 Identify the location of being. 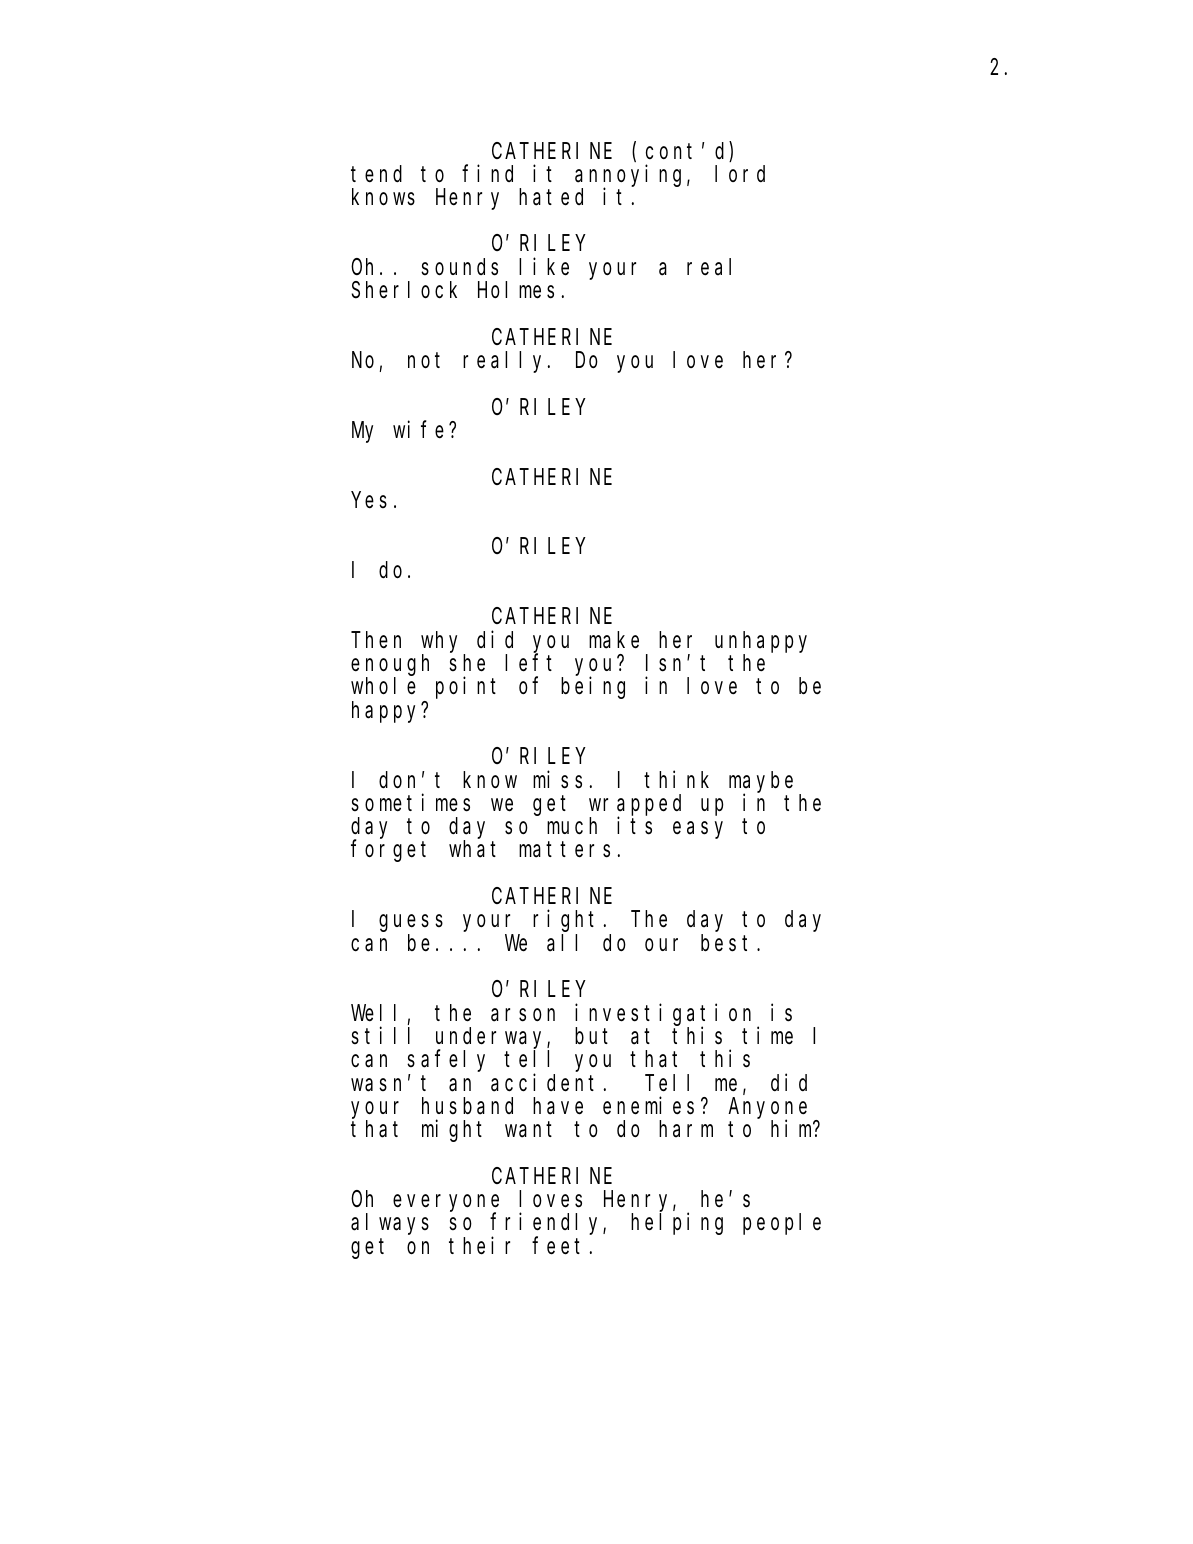
(593, 688).
